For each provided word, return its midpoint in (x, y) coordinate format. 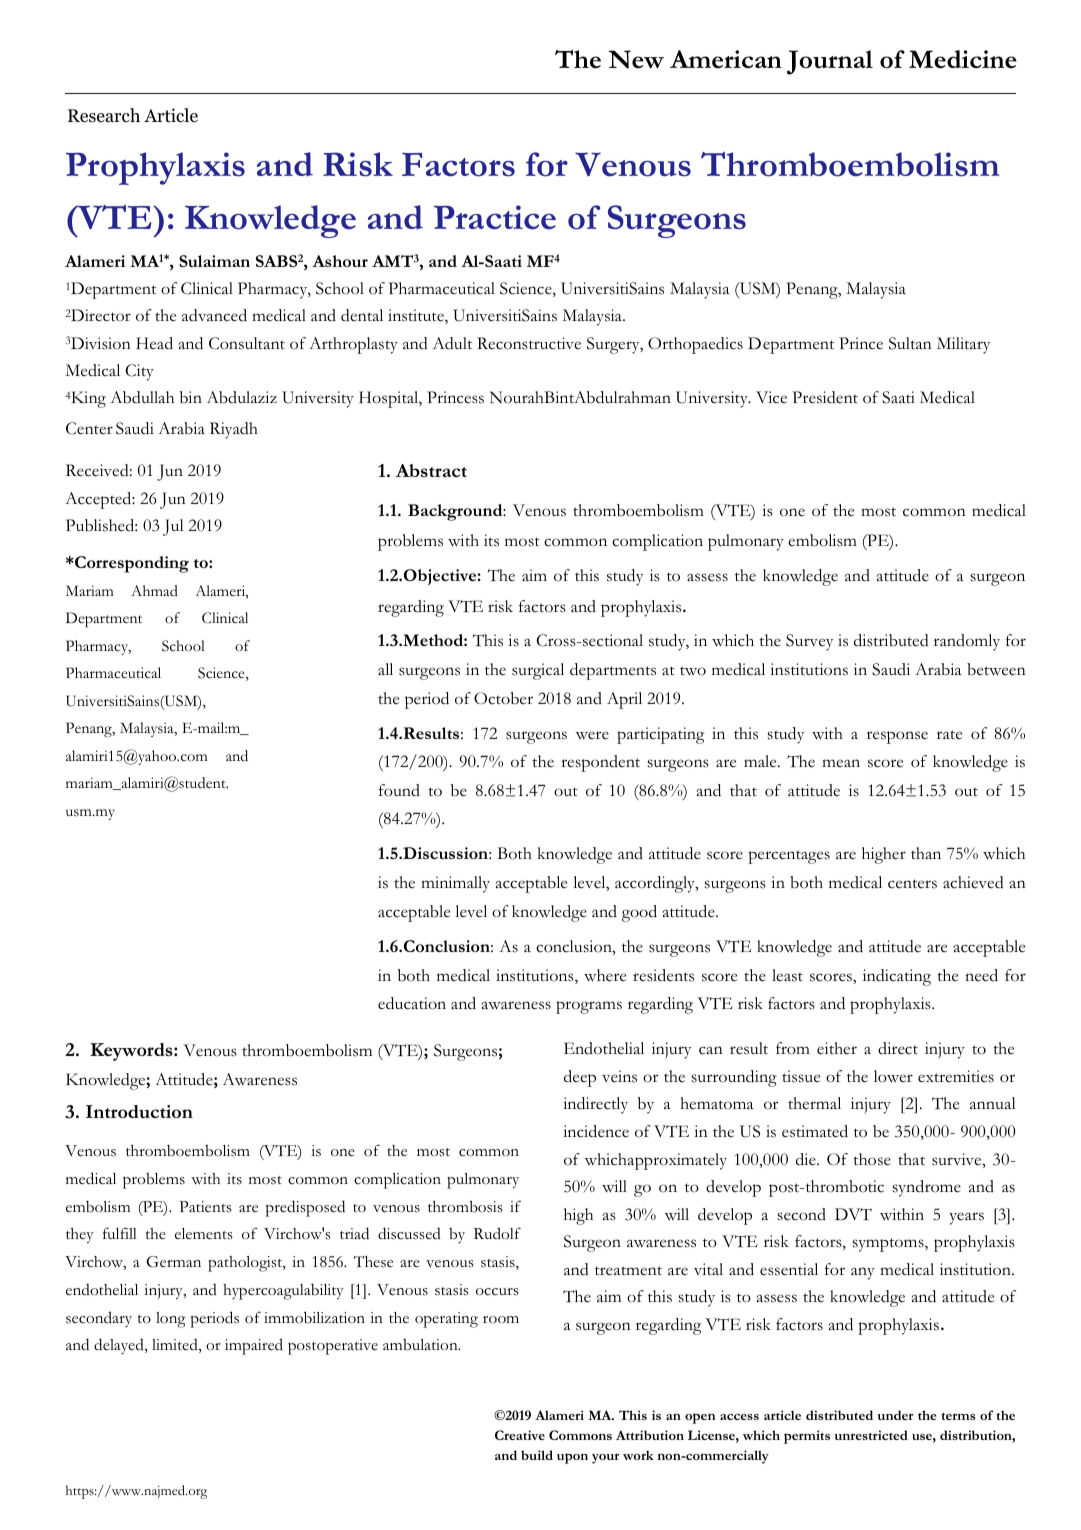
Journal (830, 62)
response (897, 737)
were (592, 735)
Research (104, 115)
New (636, 59)
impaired (254, 1346)
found (399, 790)
